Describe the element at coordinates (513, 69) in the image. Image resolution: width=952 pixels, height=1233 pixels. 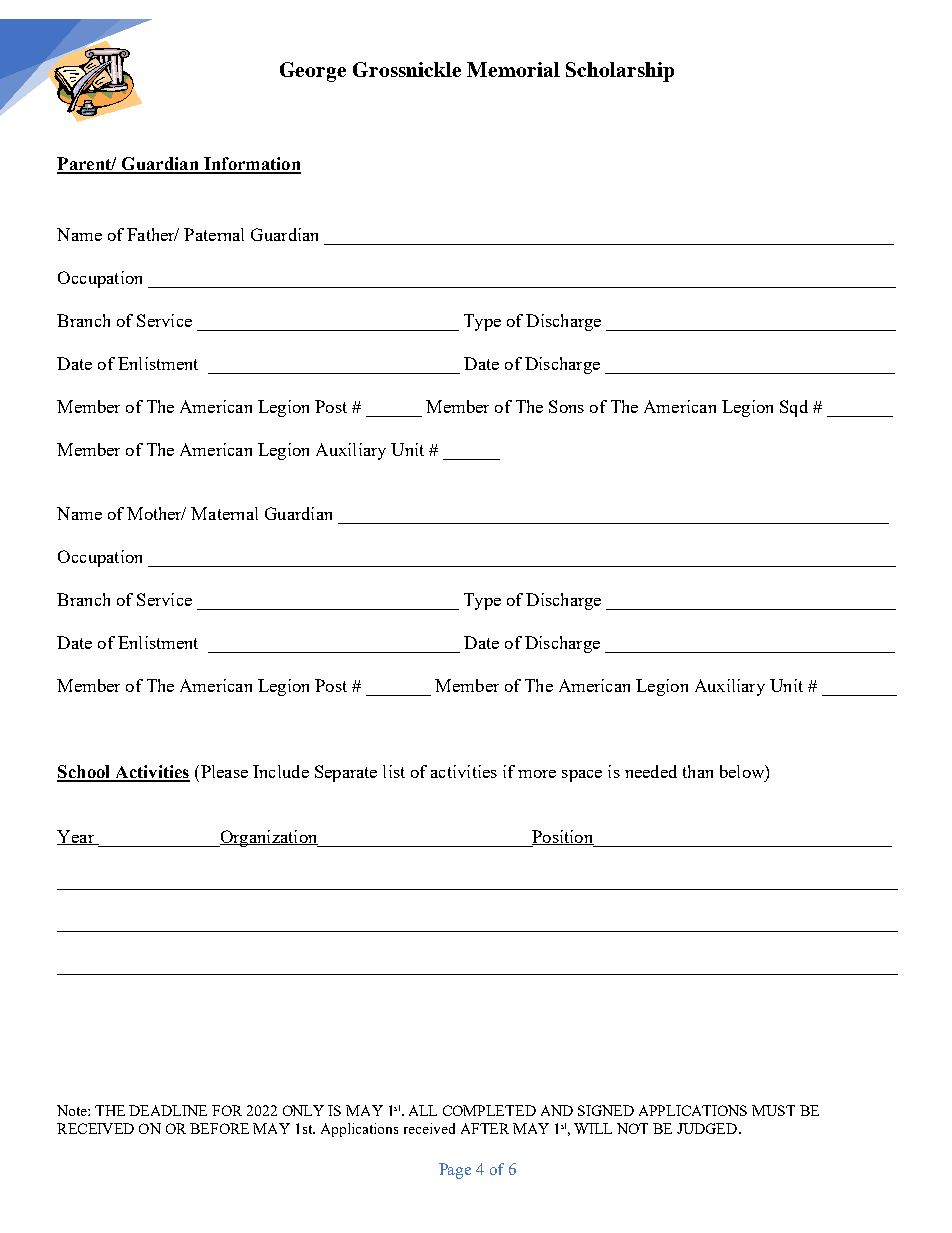
I see `Memorial` at that location.
